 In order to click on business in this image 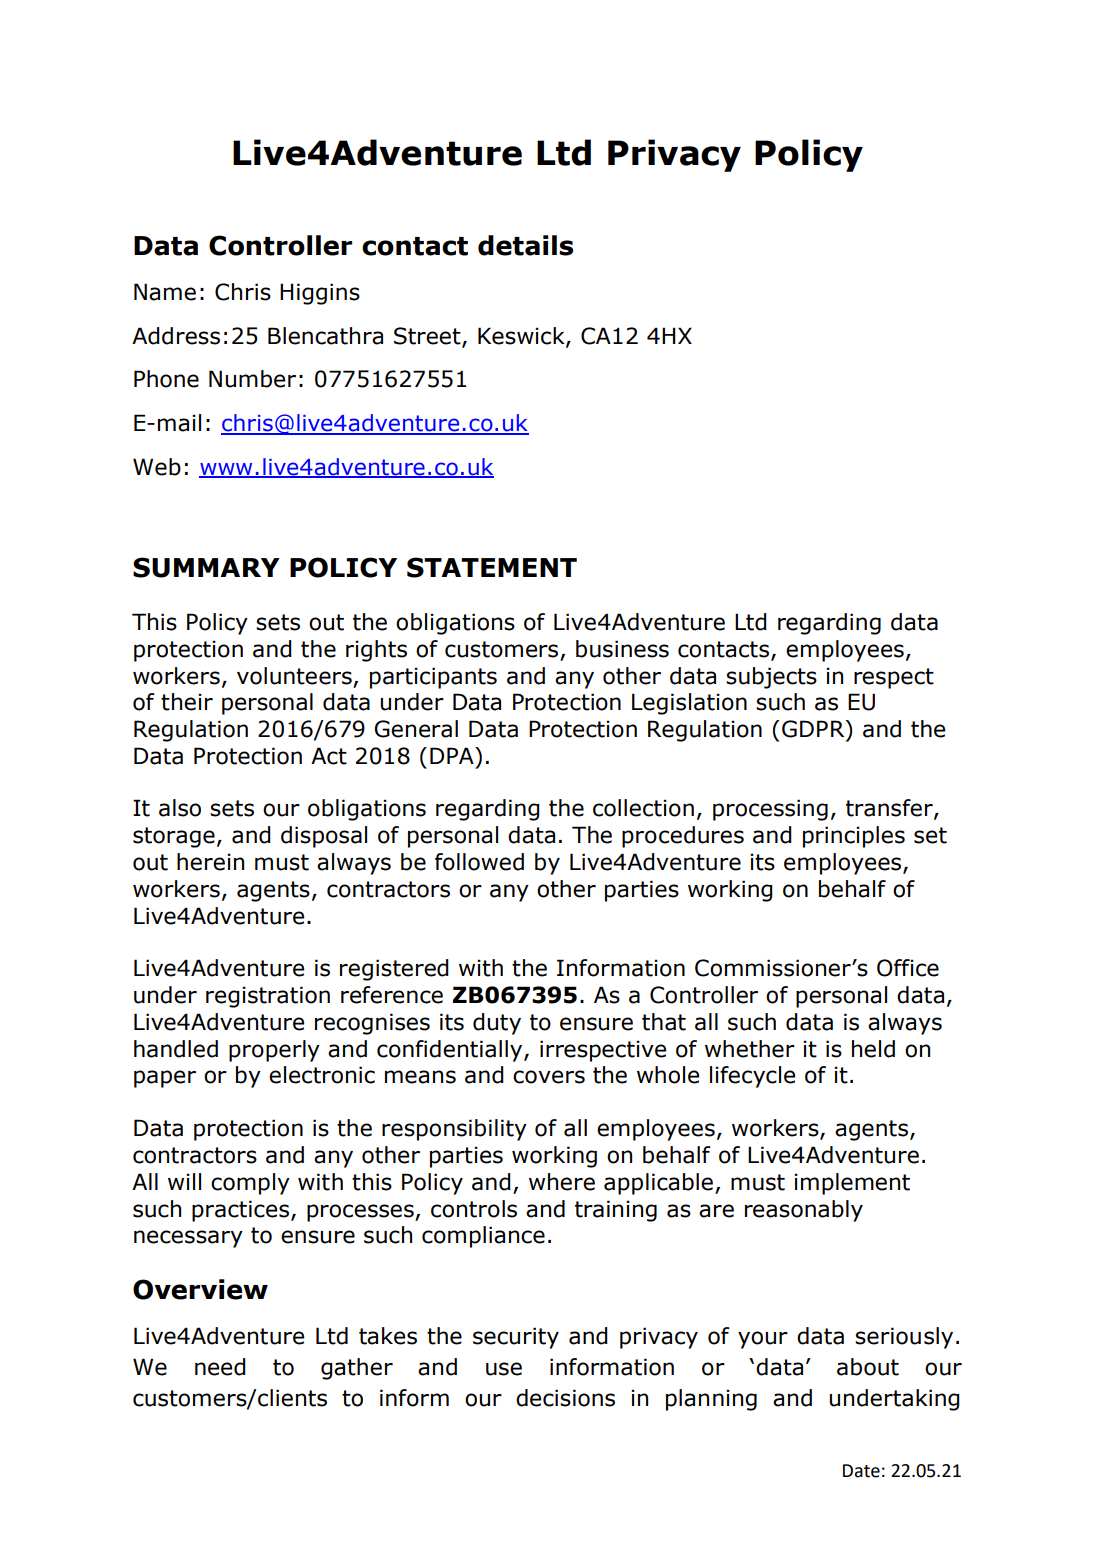, I will do `click(622, 649)`.
